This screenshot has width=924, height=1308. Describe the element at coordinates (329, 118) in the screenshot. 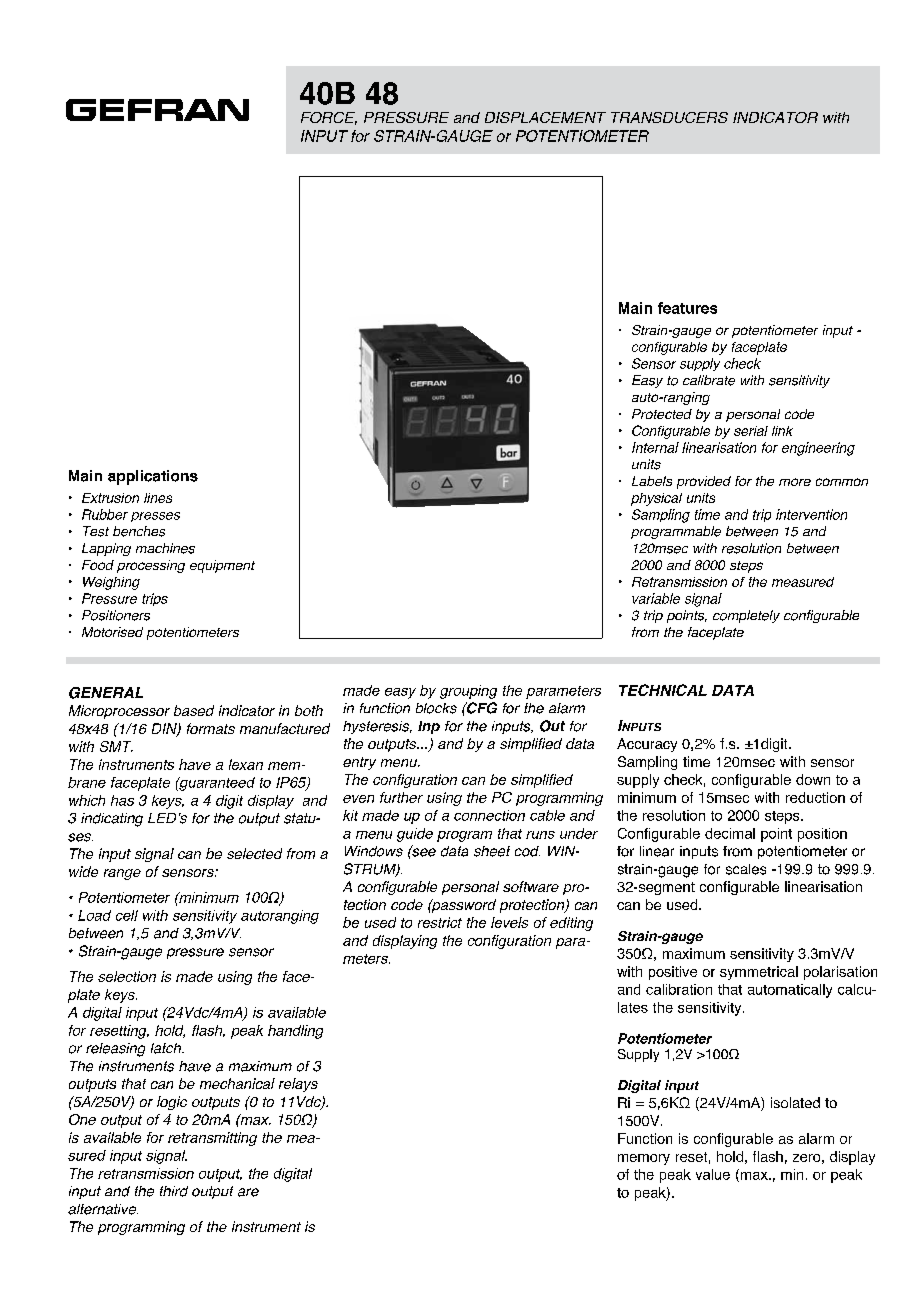

I see `FORCE` at that location.
